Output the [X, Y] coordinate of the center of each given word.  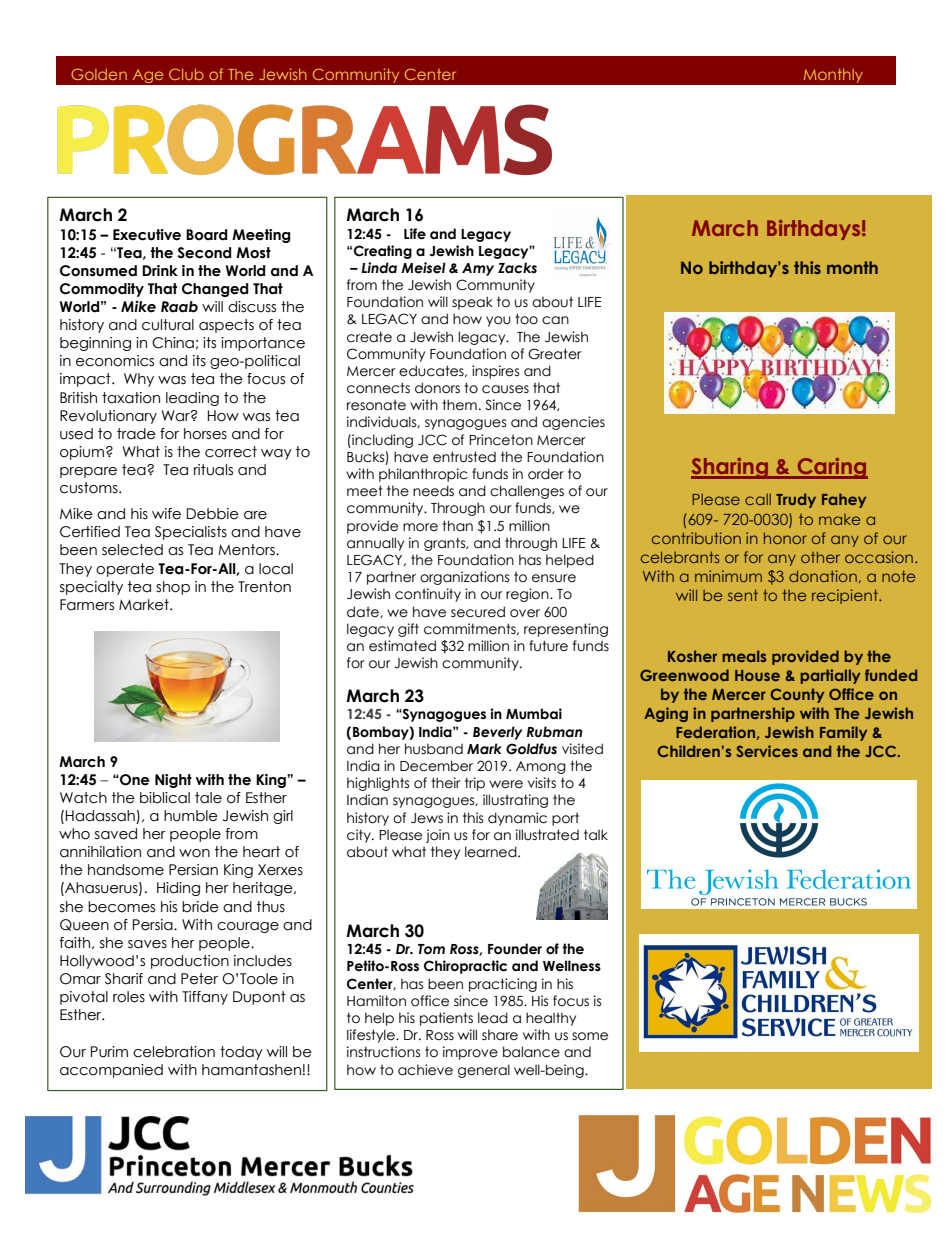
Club [186, 74]
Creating [383, 252]
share [500, 1035]
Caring [831, 468]
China [173, 343]
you [498, 321]
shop [173, 588]
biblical [165, 798]
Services [767, 751]
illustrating [515, 801]
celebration [174, 1052]
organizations [465, 578]
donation [823, 576]
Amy [478, 269]
